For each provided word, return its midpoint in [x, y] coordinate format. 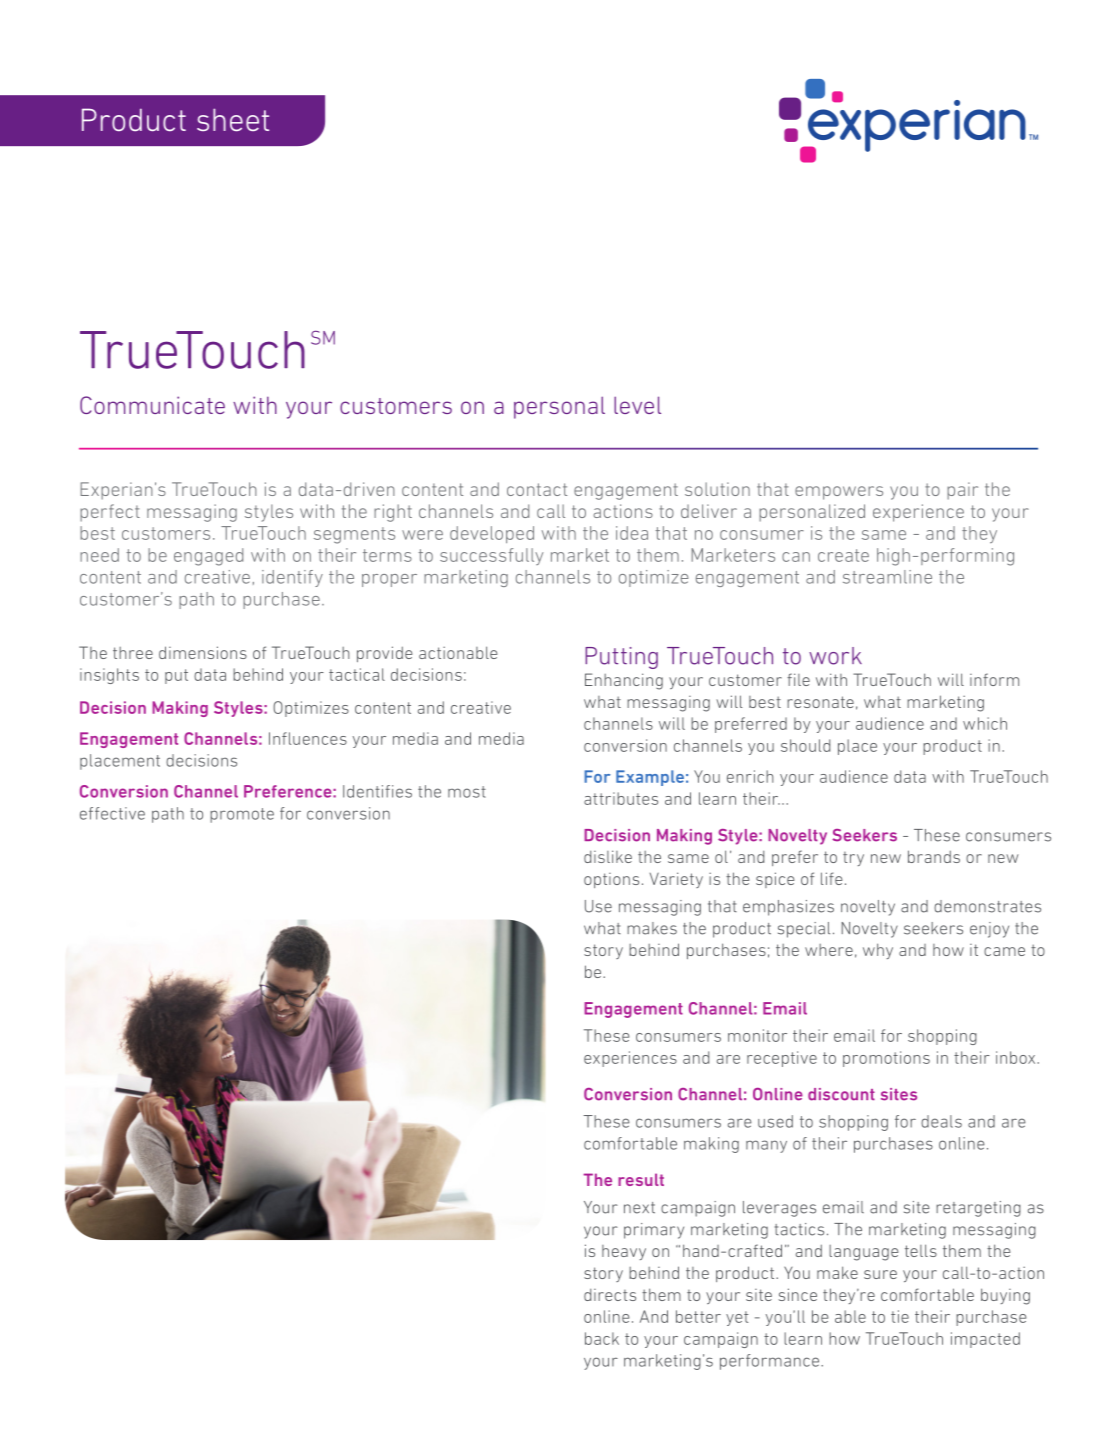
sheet [233, 120]
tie [900, 1316]
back [602, 1338]
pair [962, 491]
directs [610, 1295]
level [637, 405]
